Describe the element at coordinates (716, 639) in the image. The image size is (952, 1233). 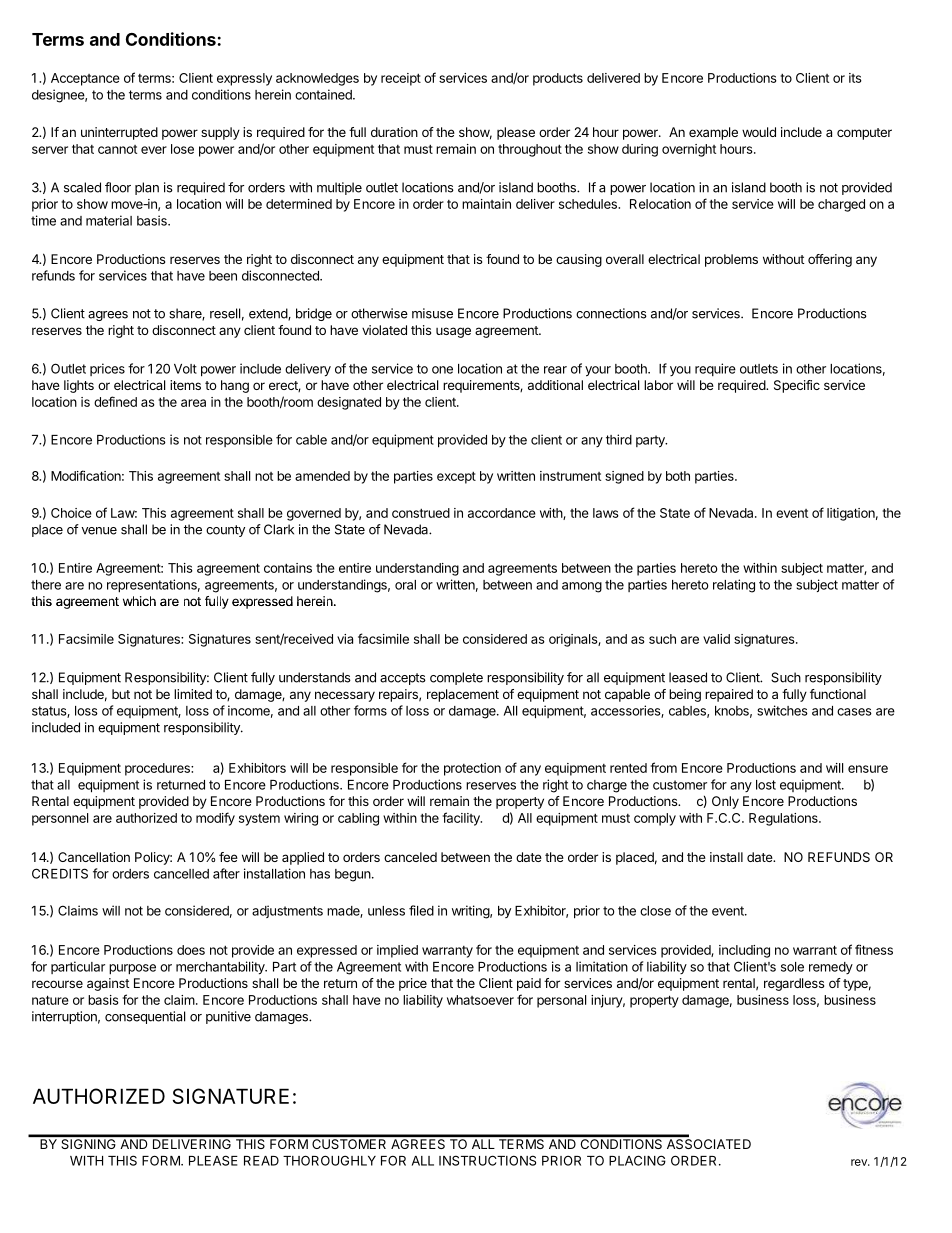
I see `valid` at that location.
